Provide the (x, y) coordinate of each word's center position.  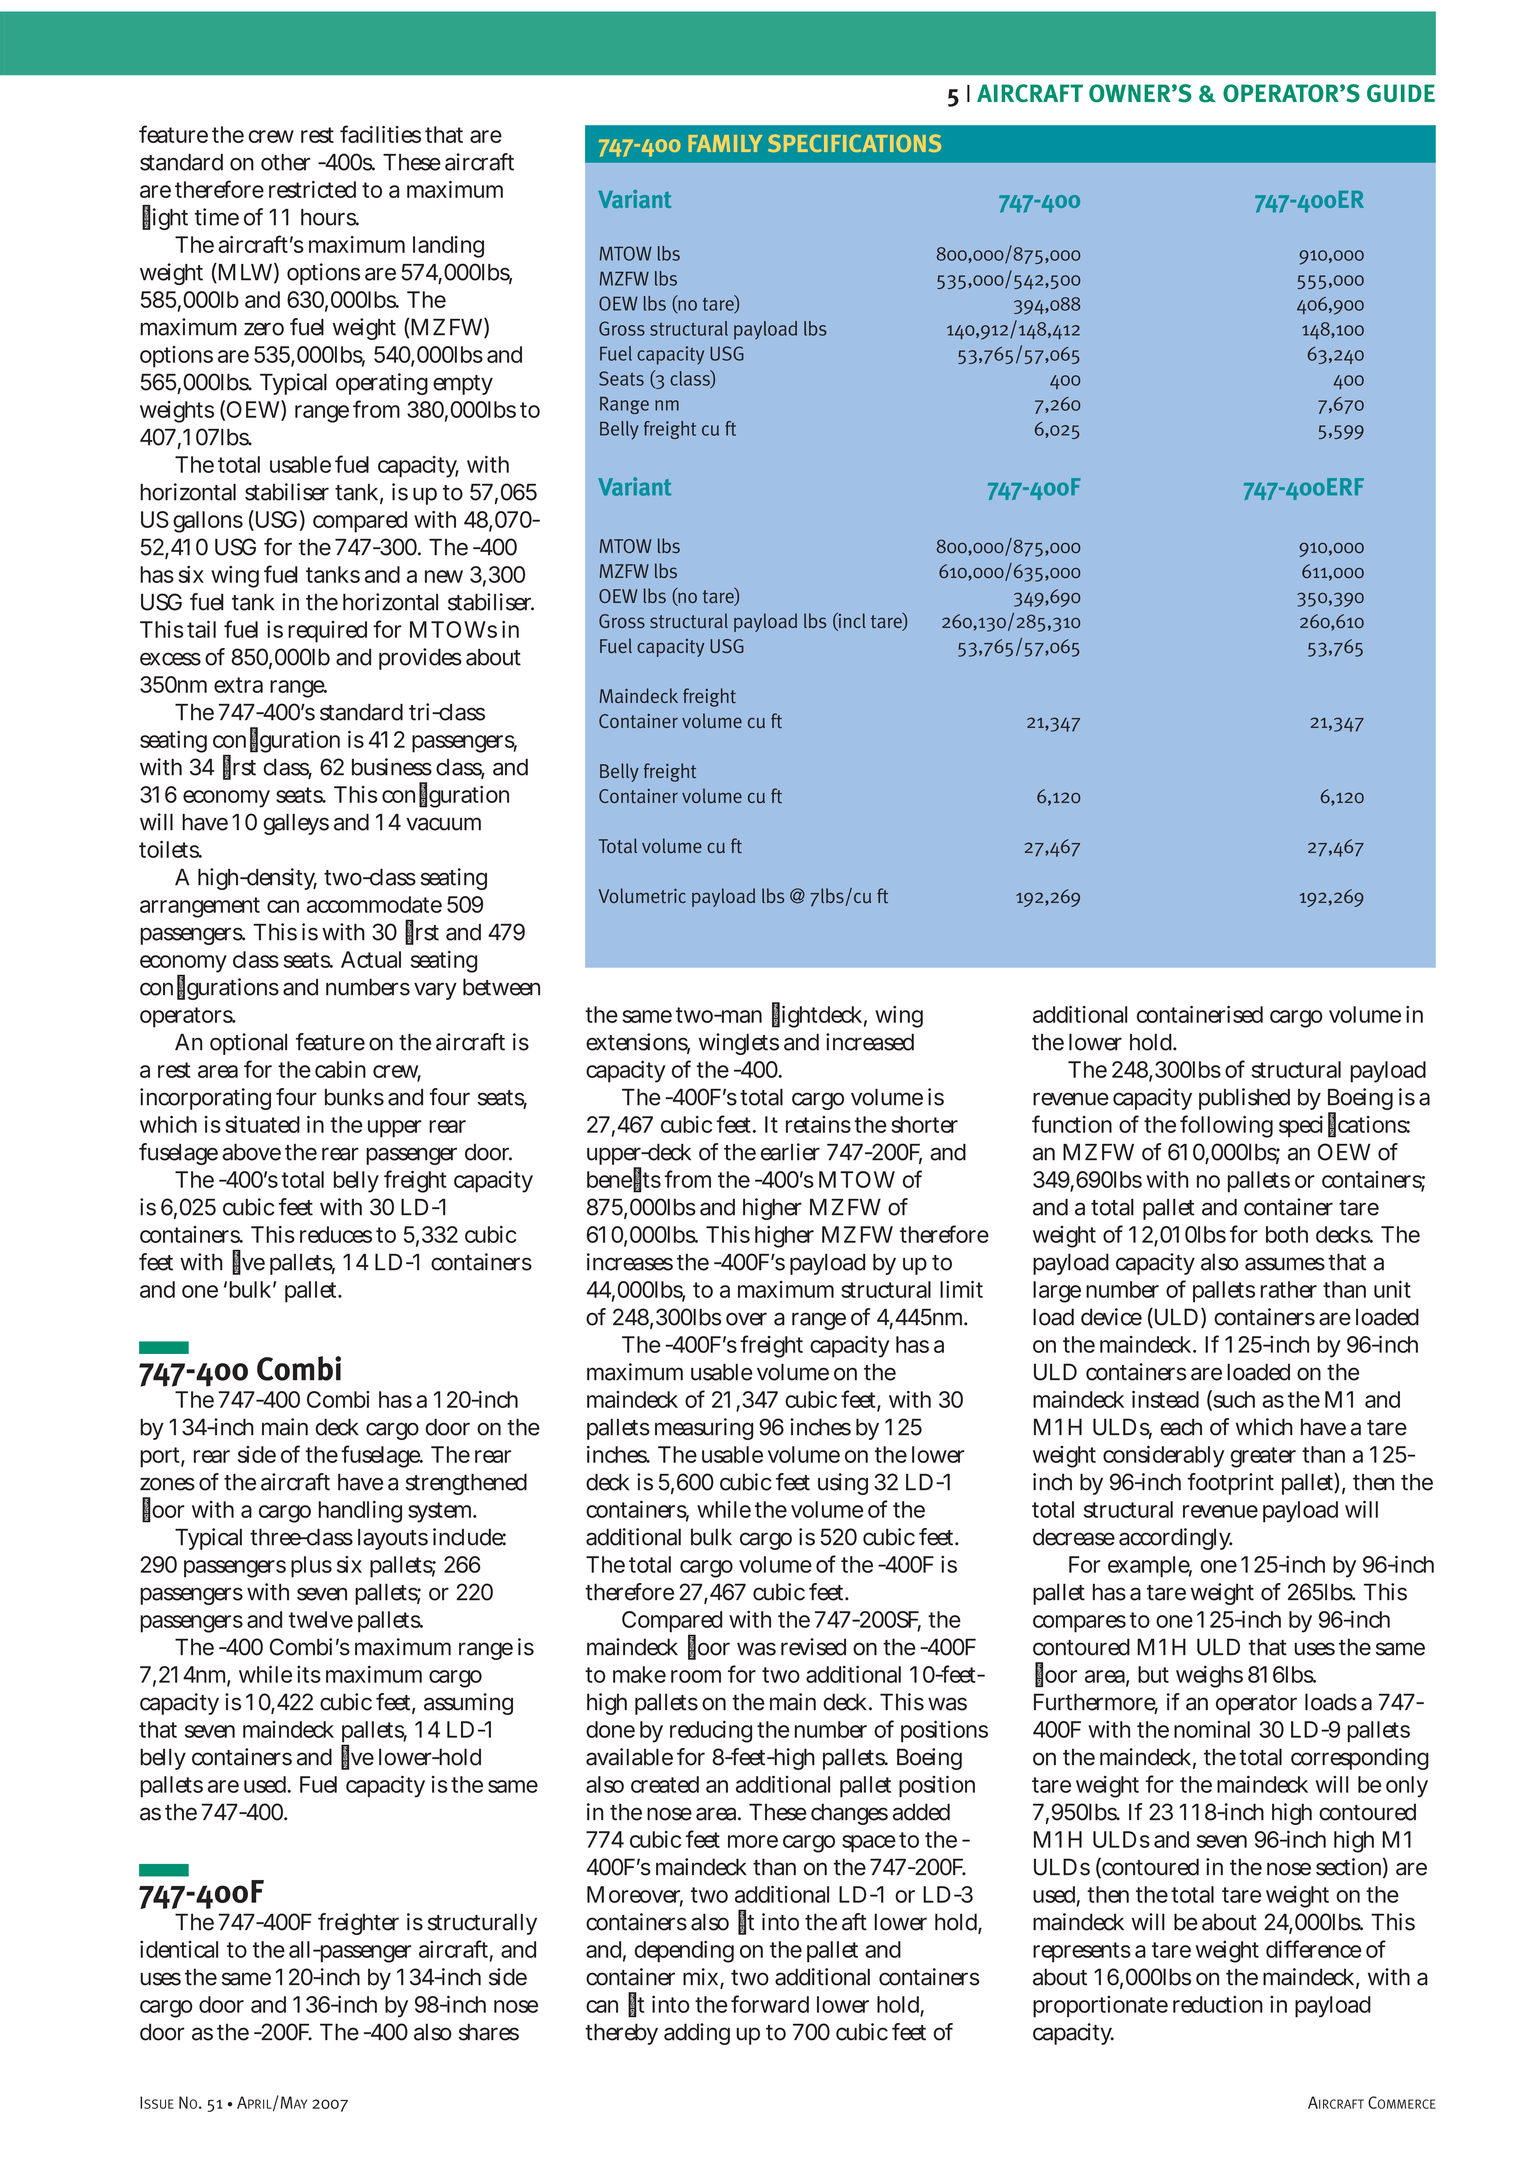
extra (238, 685)
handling (360, 1512)
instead (1165, 1399)
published (1244, 1099)
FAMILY (725, 143)
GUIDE (1401, 93)
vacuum (443, 824)
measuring (704, 1429)
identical (179, 1949)
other (286, 162)
